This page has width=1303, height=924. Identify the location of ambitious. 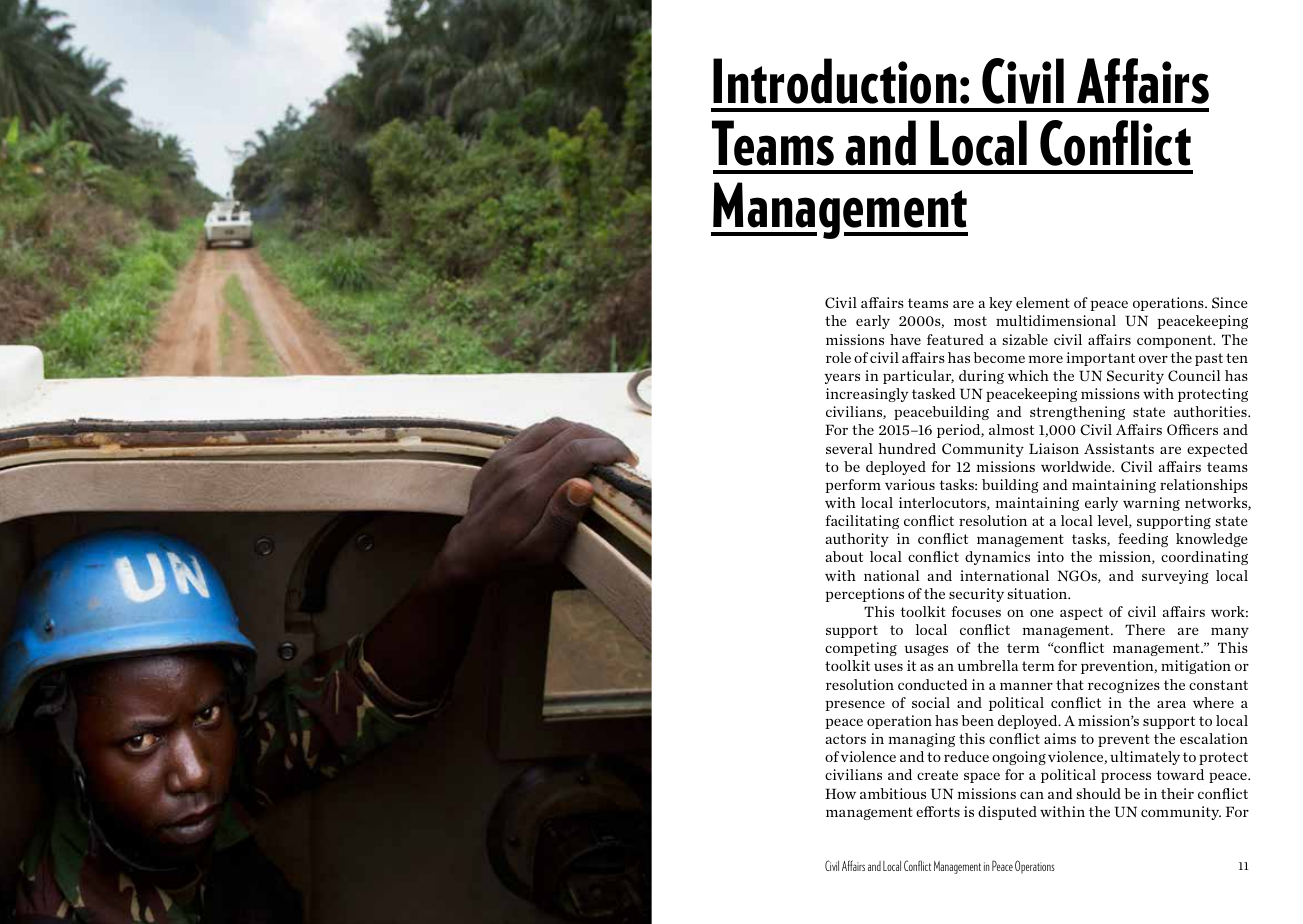
(893, 793).
